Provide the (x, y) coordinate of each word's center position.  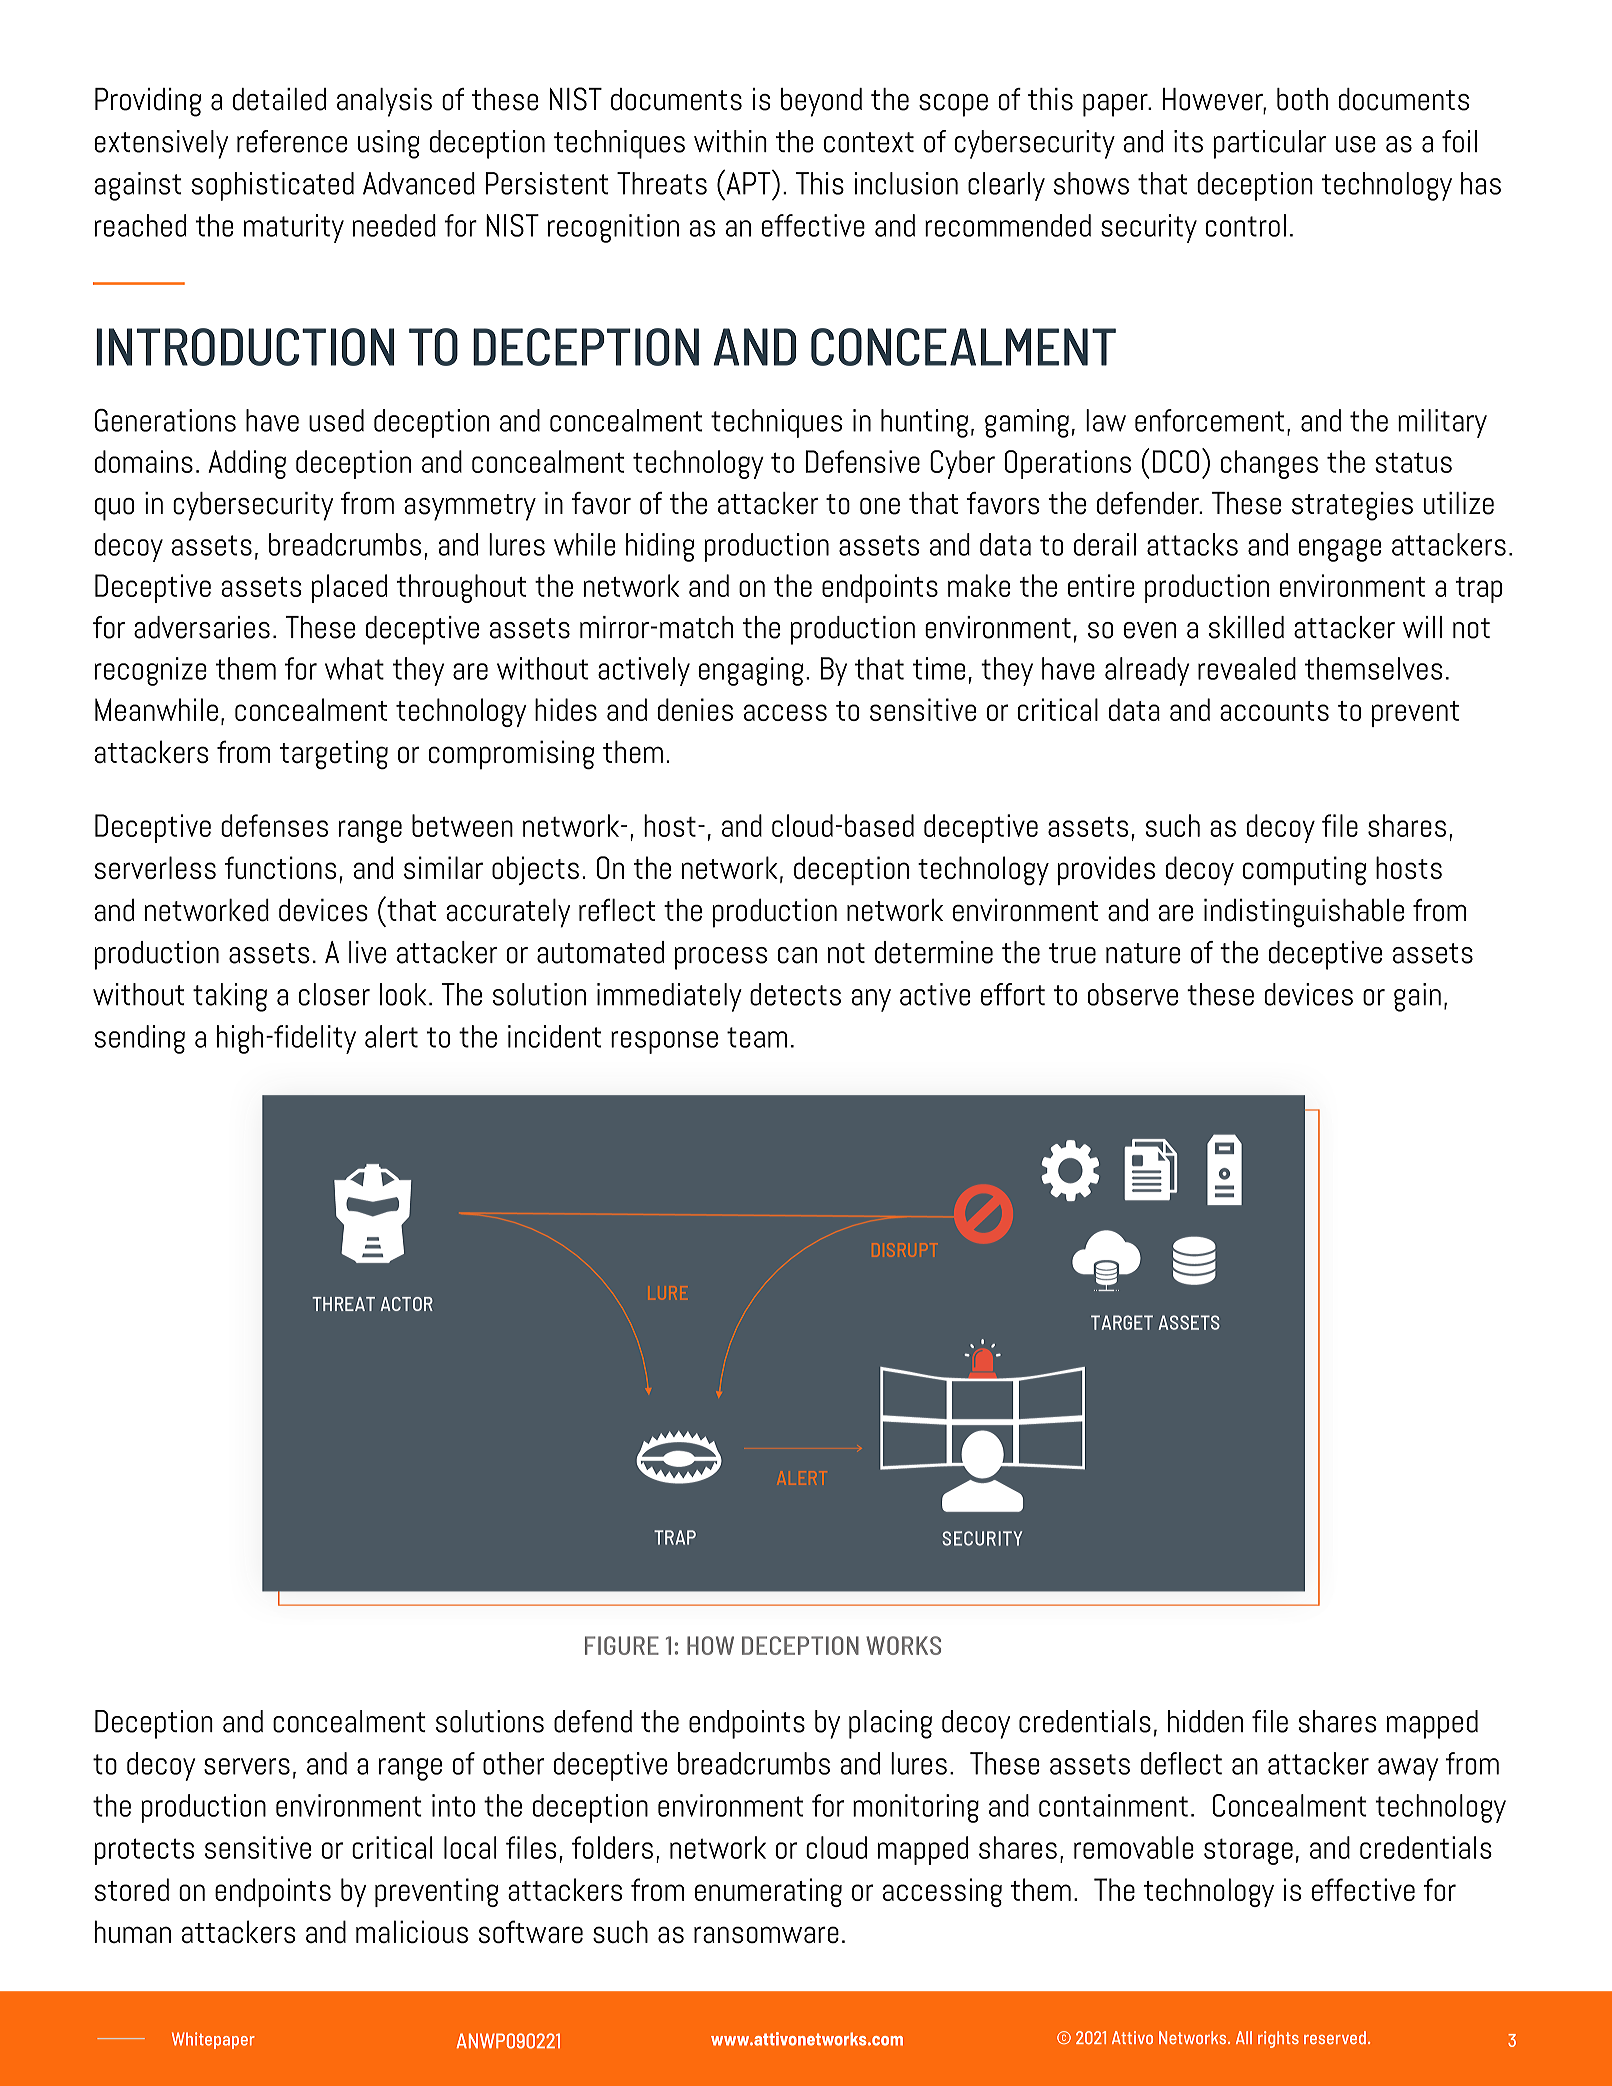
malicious (412, 1931)
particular (1270, 144)
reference (292, 141)
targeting (334, 755)
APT (748, 182)
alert (391, 1036)
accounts (1274, 711)
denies (695, 709)
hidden (1205, 1721)
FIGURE (622, 1645)
